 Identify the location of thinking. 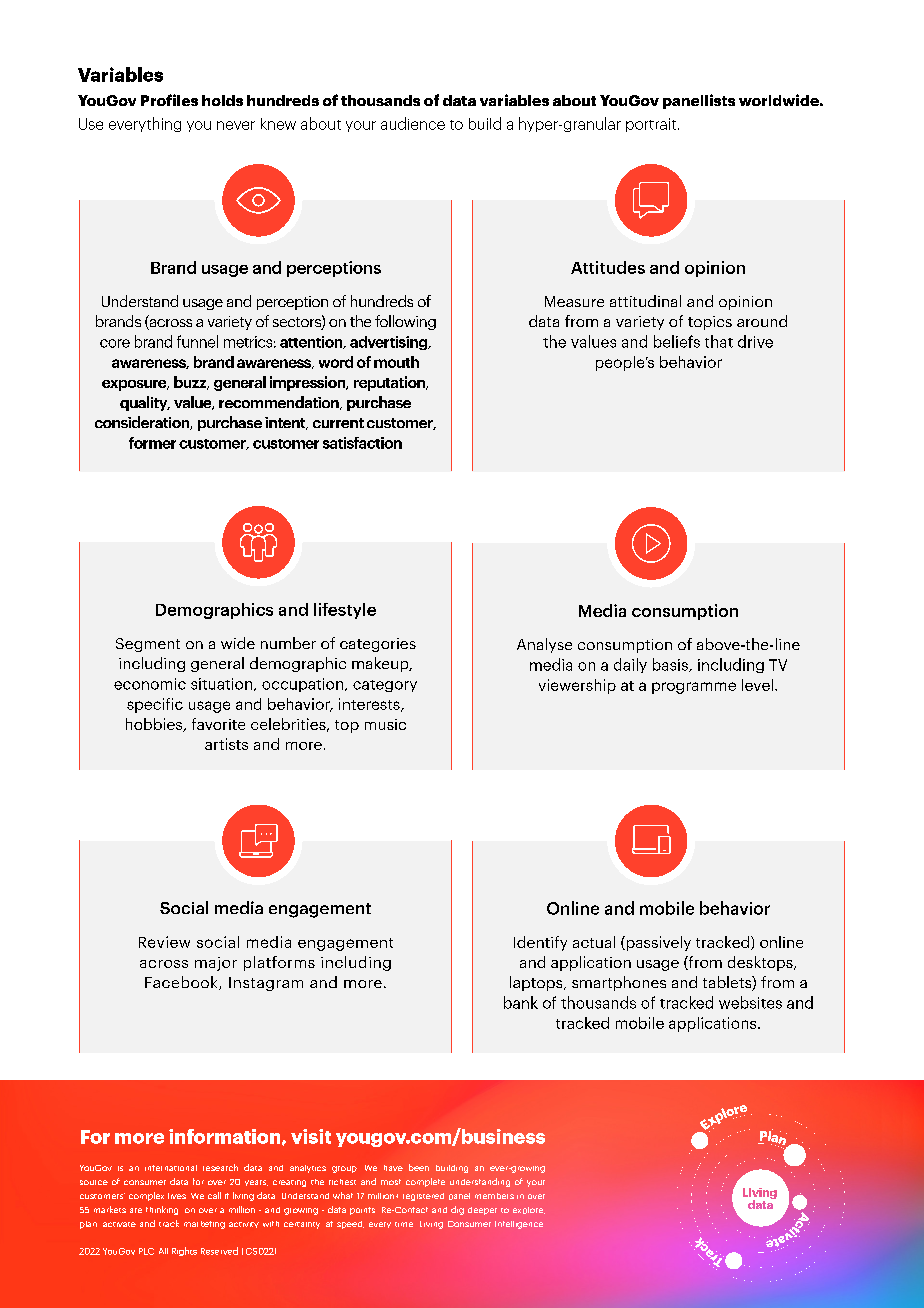
(162, 1210).
